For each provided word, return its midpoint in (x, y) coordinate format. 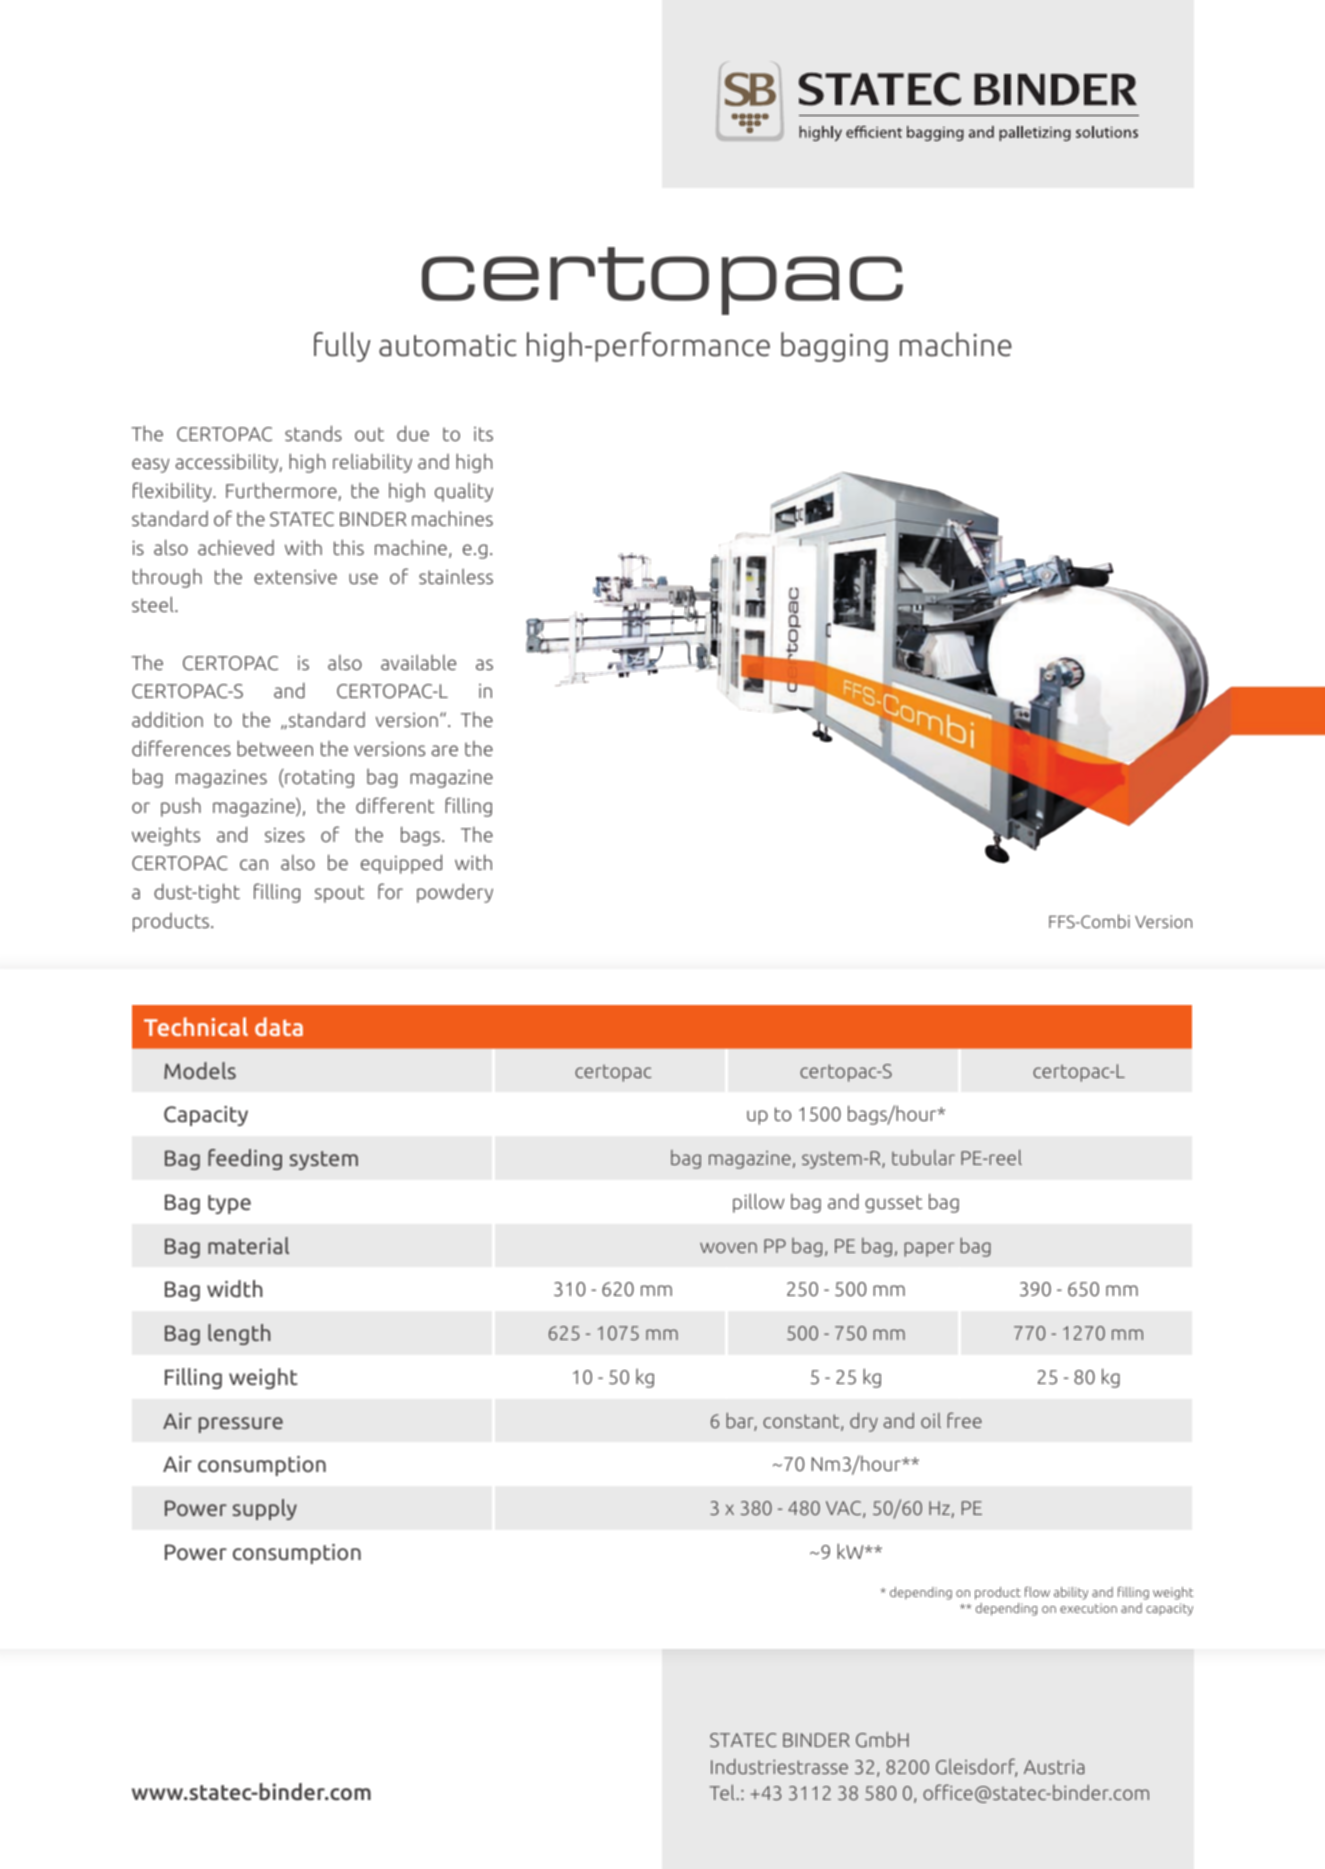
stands (313, 433)
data (279, 1026)
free (964, 1420)
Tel (723, 1792)
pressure (241, 1425)
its (483, 434)
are (445, 750)
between (275, 748)
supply (265, 1509)
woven (728, 1247)
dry (864, 1422)
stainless (456, 576)
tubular (923, 1157)
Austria (1054, 1767)
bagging (834, 347)
